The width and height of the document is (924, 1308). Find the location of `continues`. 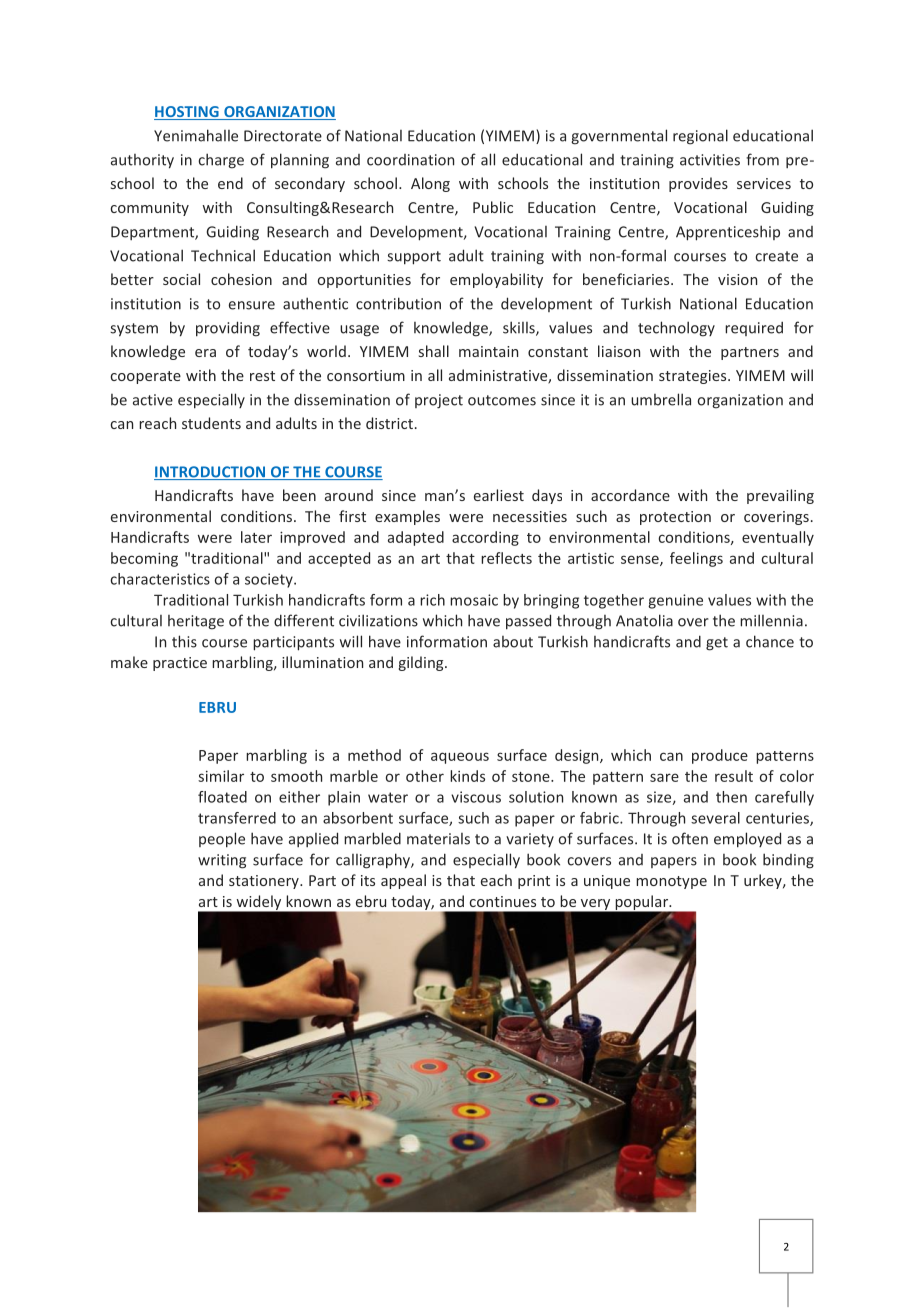

continues is located at coordinates (503, 901).
